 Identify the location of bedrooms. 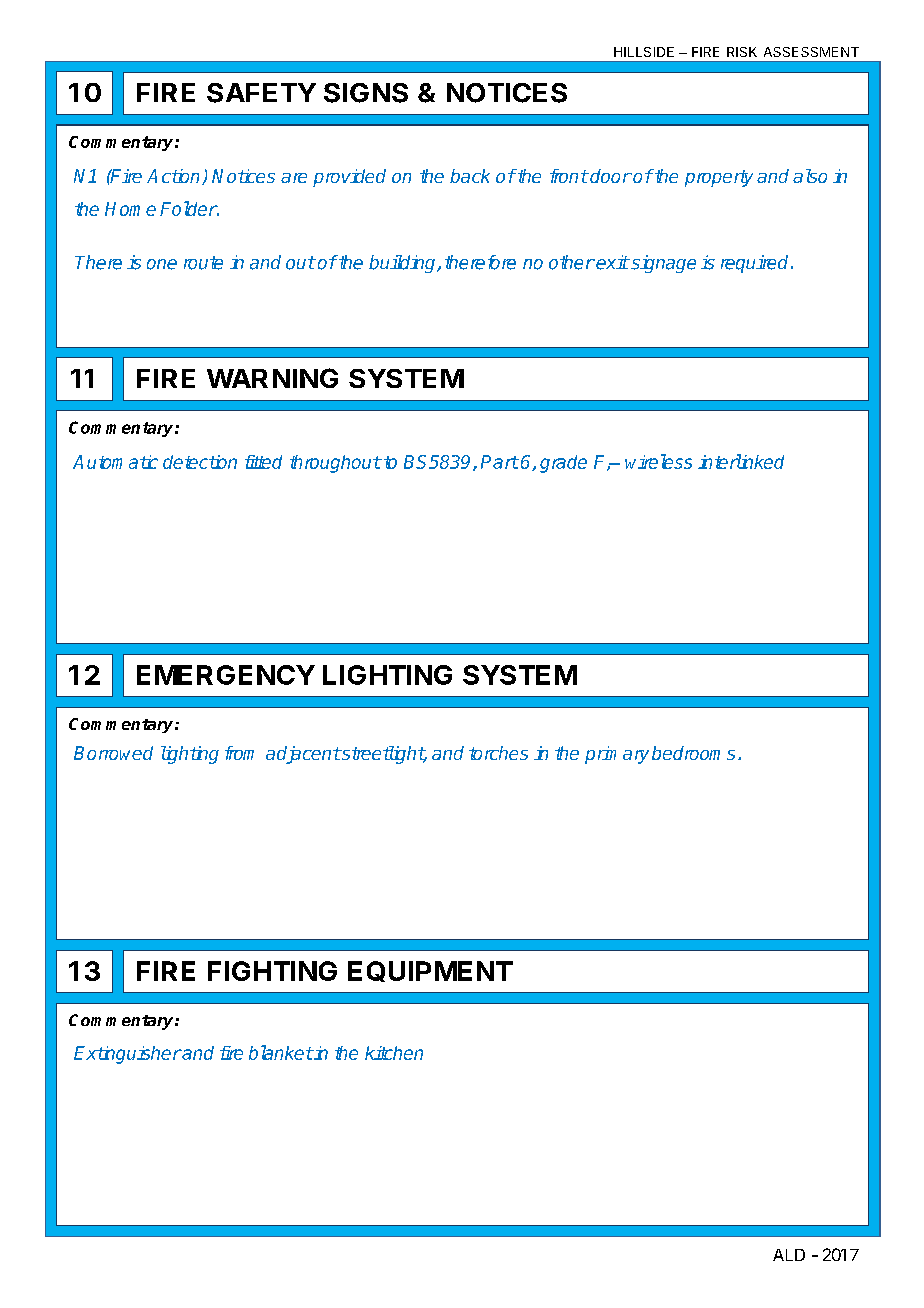
(693, 753).
